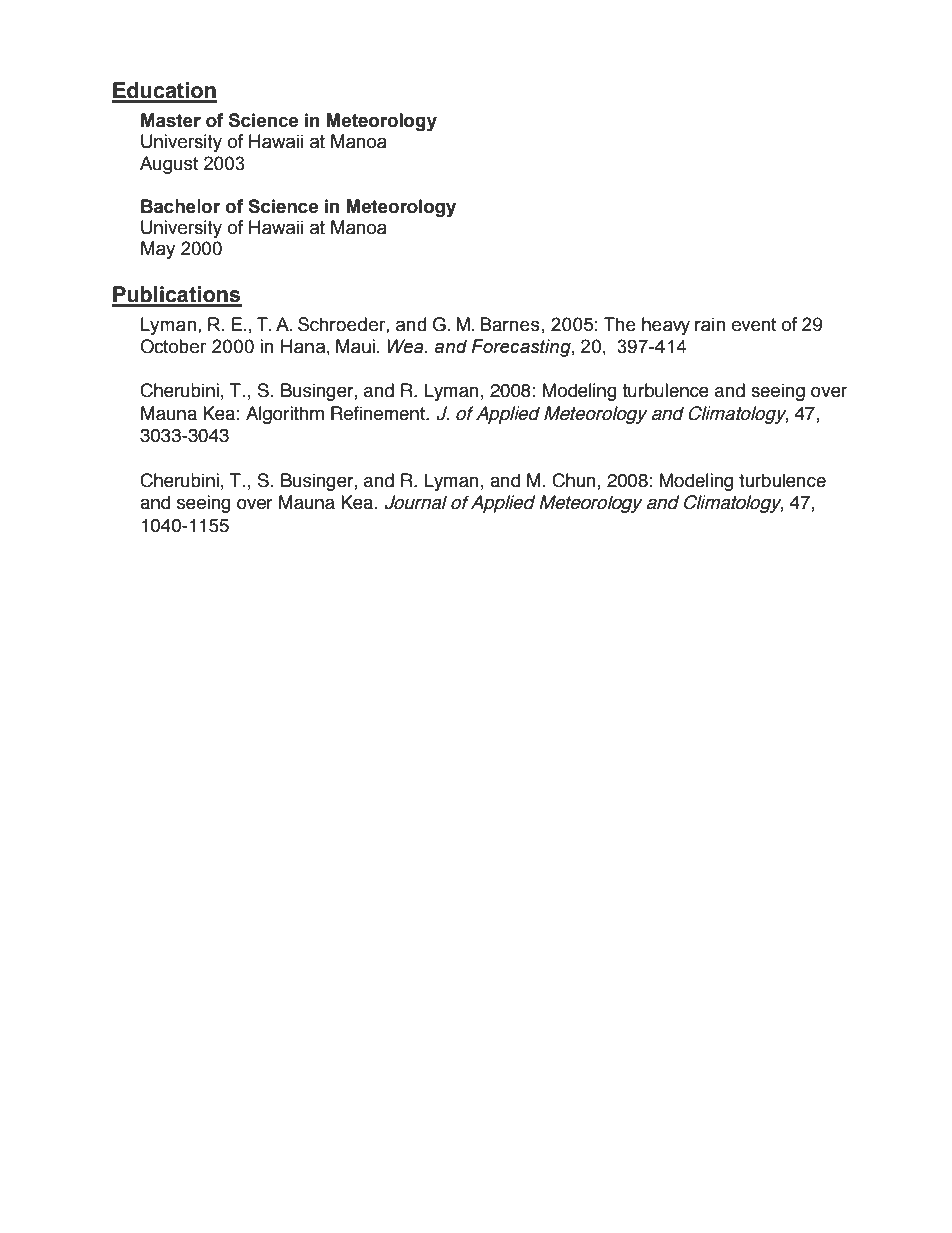  Describe the element at coordinates (180, 206) in the page. I see `Bachelor` at that location.
